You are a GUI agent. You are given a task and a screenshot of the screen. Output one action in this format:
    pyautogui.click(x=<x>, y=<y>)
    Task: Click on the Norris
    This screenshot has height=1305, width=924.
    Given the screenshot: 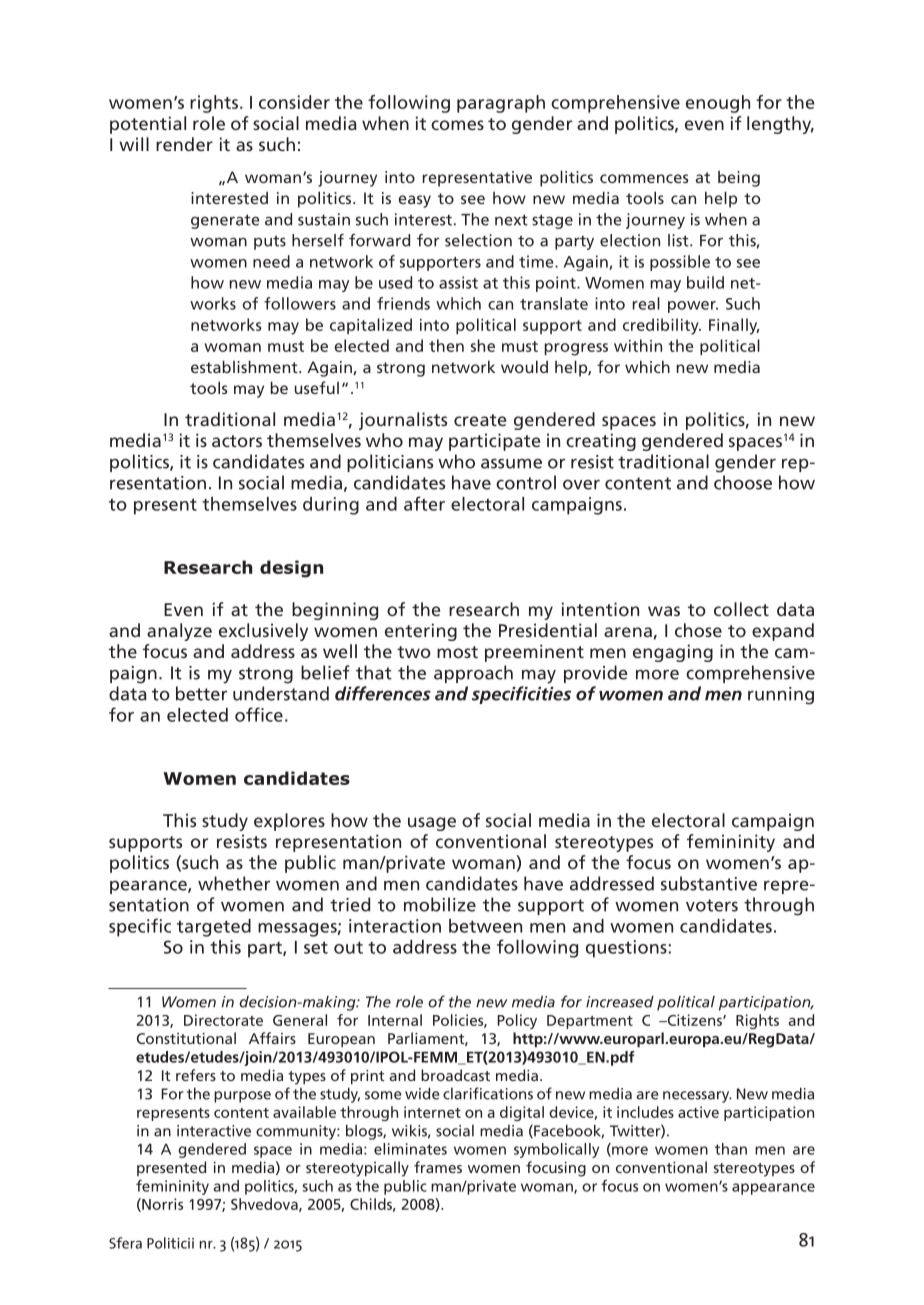 What is the action you would take?
    pyautogui.click(x=161, y=1205)
